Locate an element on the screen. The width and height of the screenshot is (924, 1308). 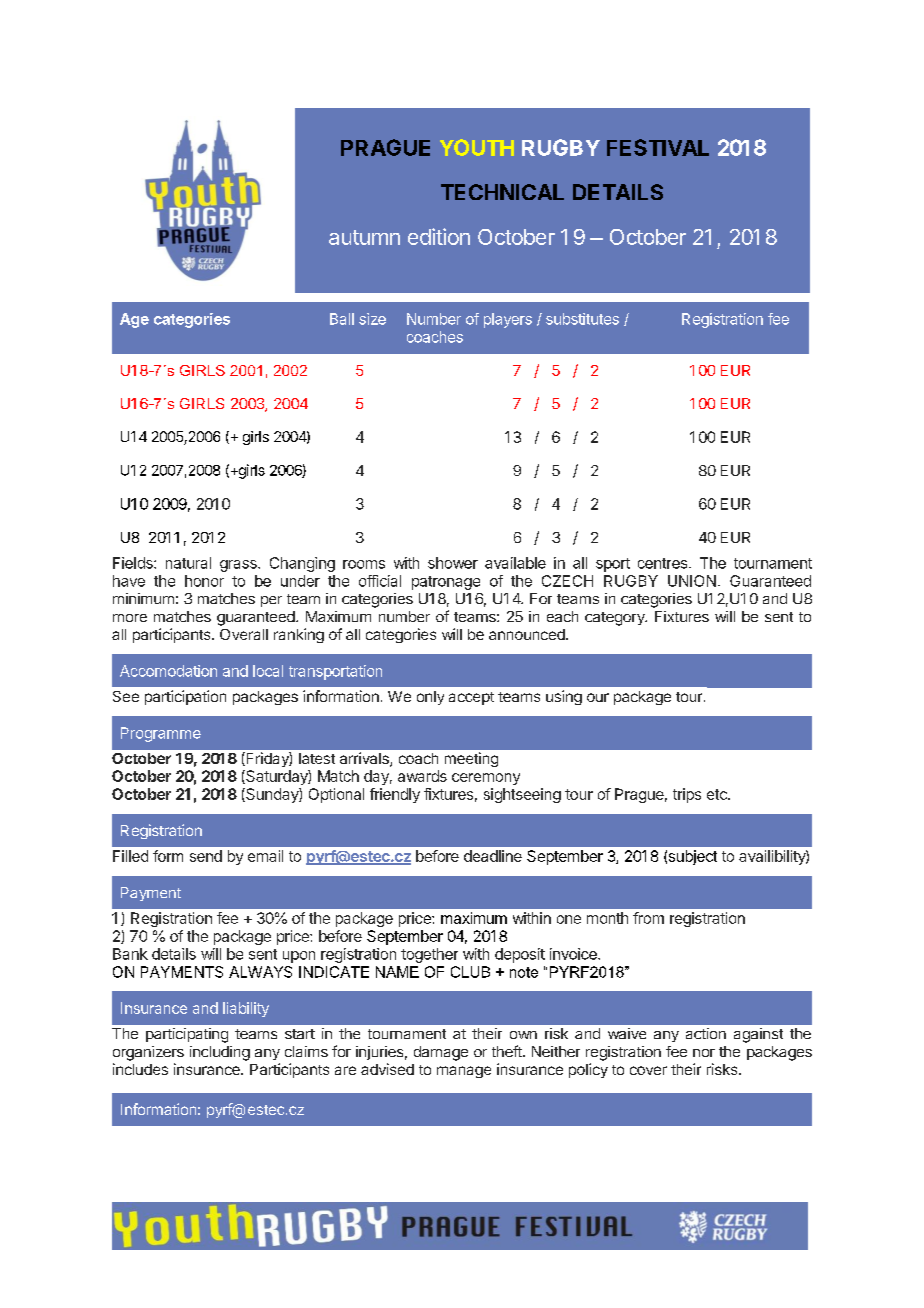
Ball is located at coordinates (342, 319).
